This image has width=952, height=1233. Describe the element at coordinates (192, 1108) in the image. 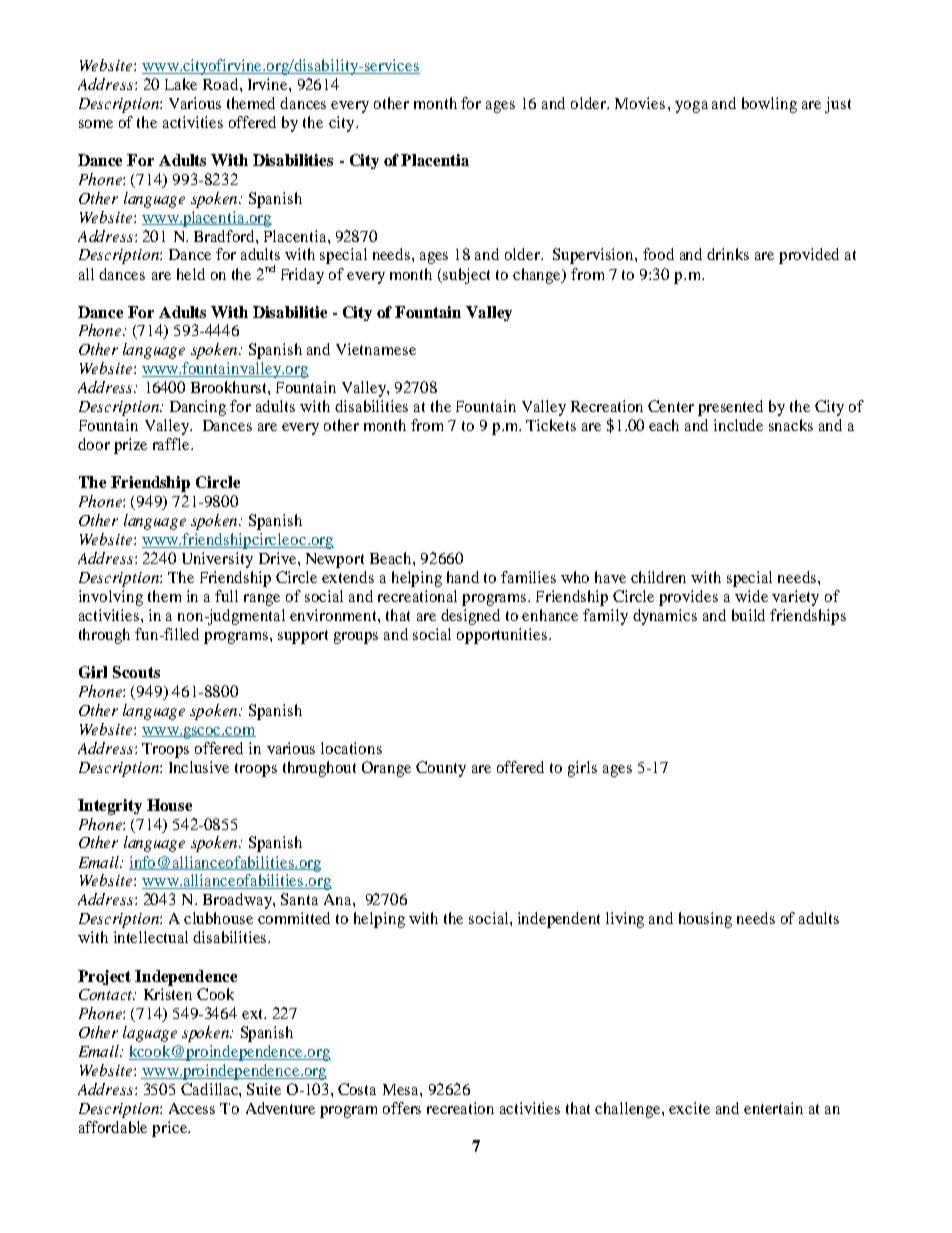

I see `Access` at that location.
